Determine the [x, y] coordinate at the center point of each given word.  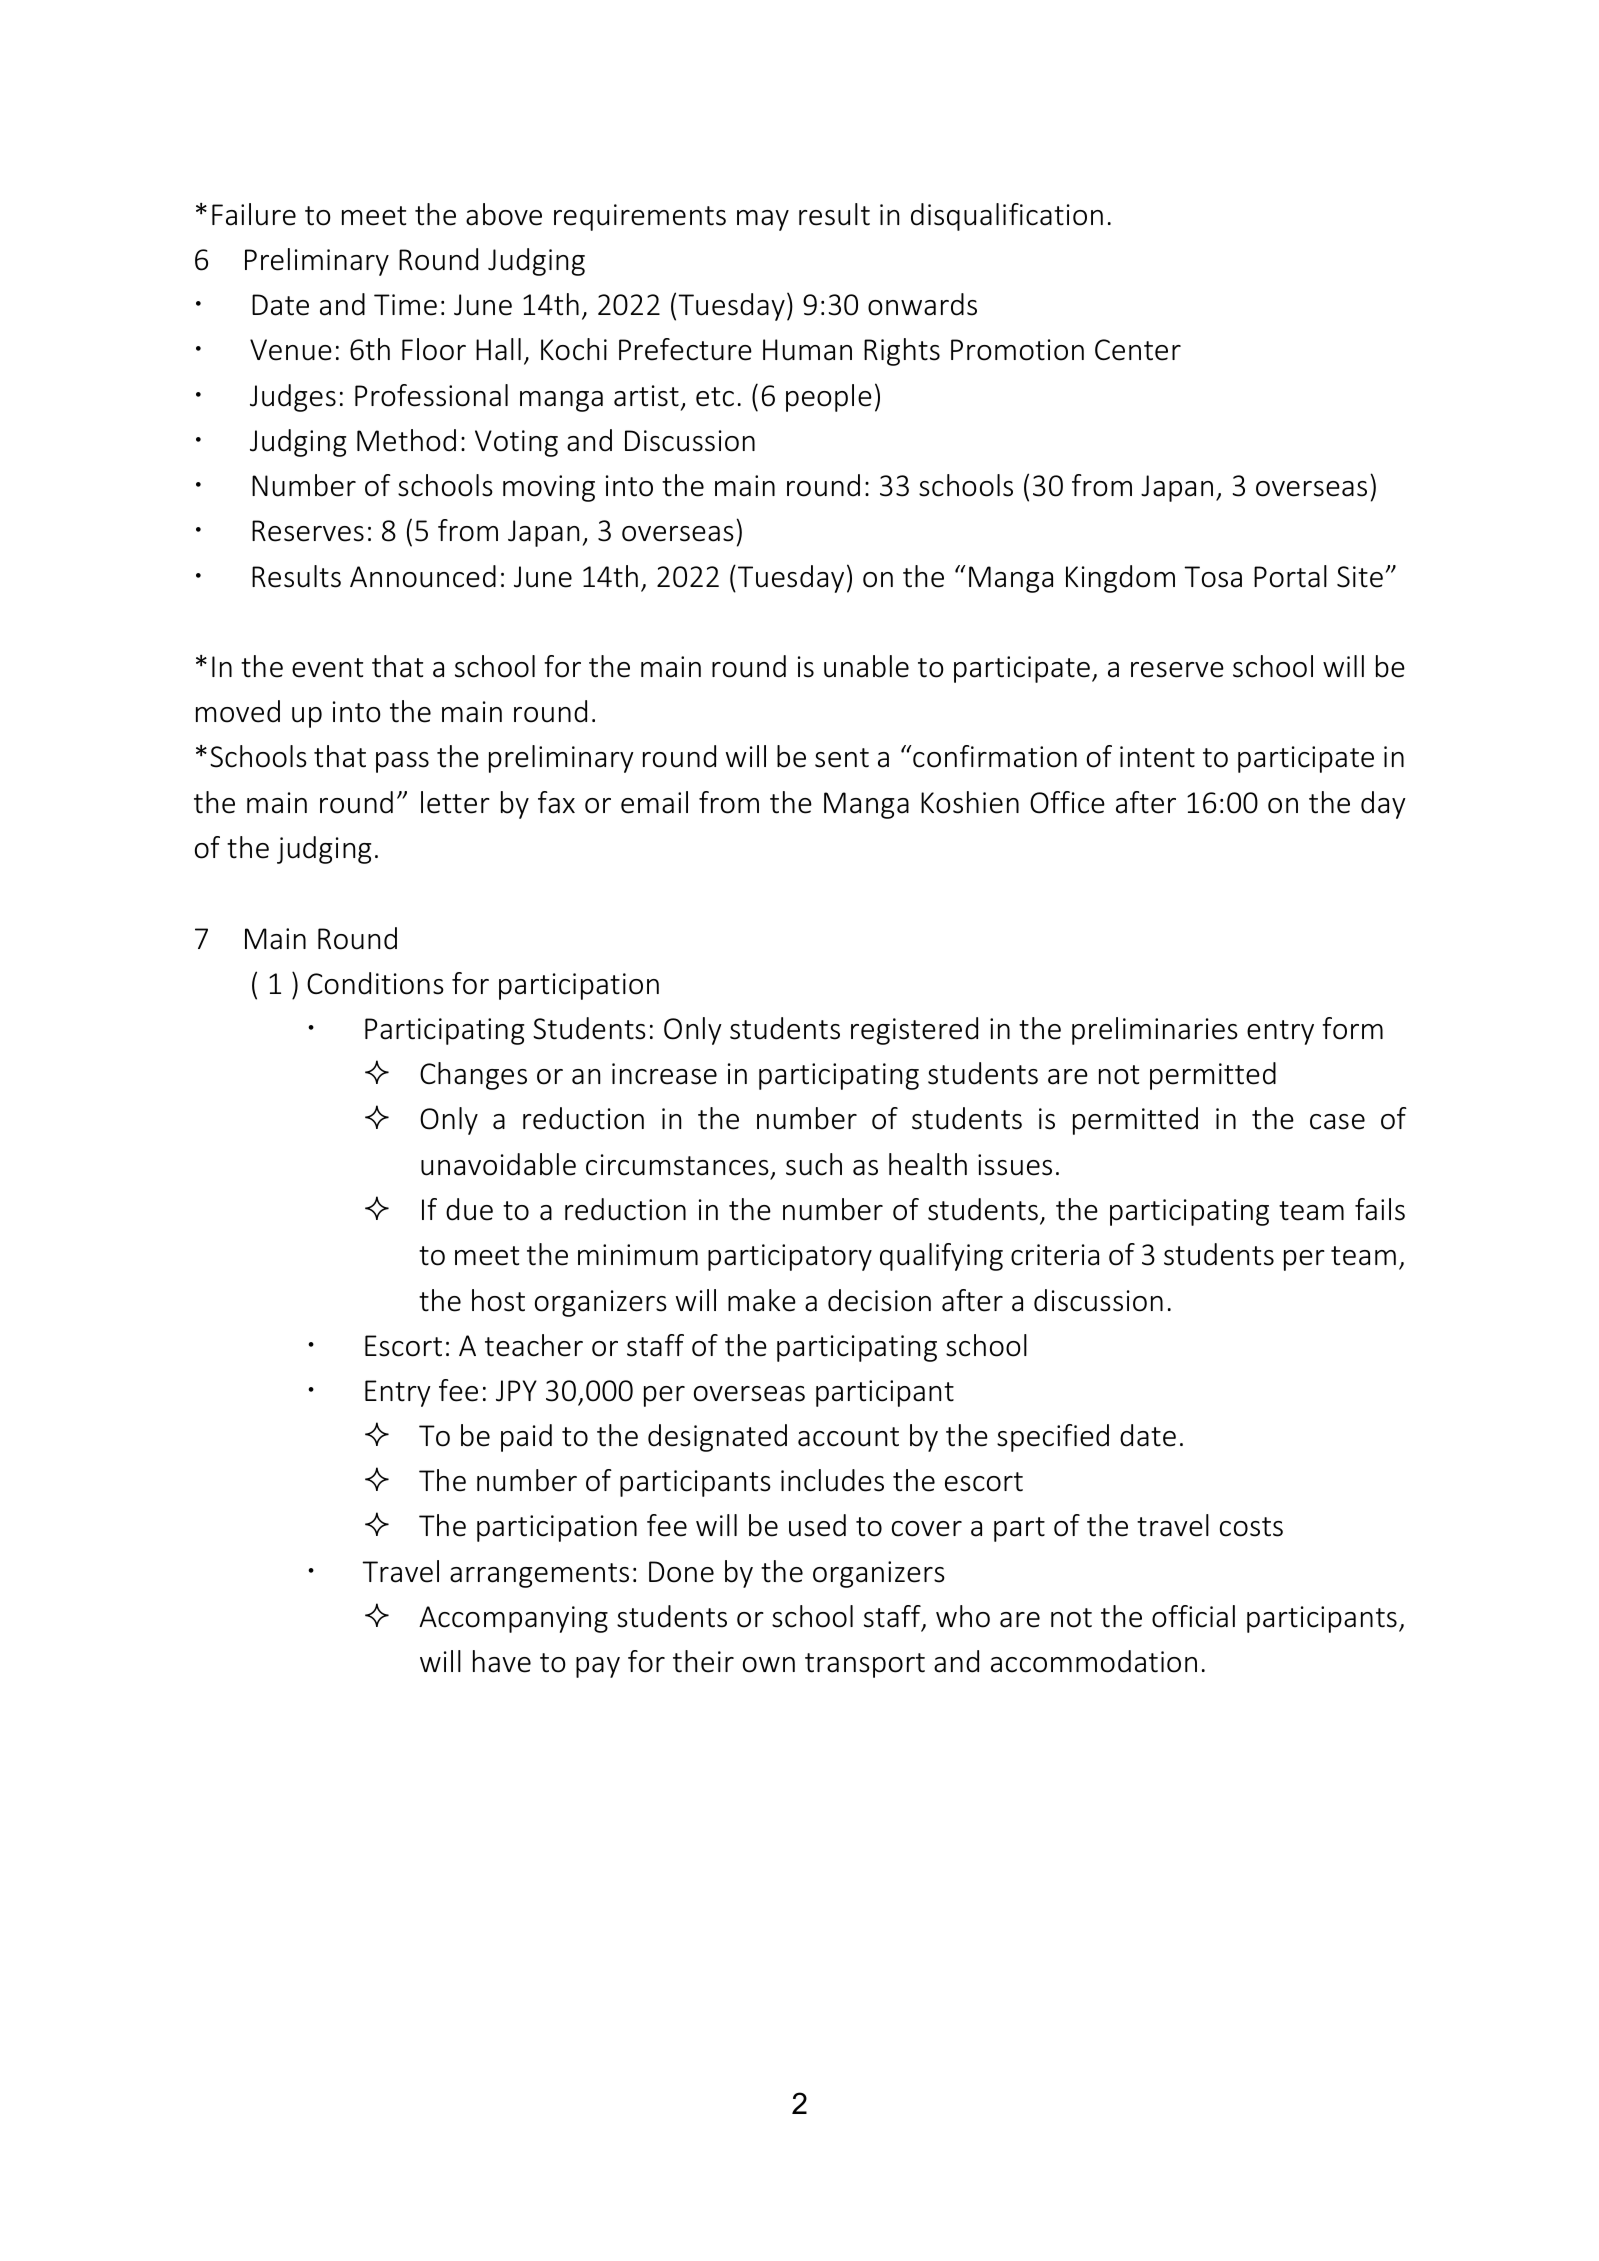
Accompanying [513, 1619]
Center [1138, 350]
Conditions [375, 983]
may [763, 220]
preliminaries [1155, 1031]
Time [405, 305]
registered [914, 1031]
